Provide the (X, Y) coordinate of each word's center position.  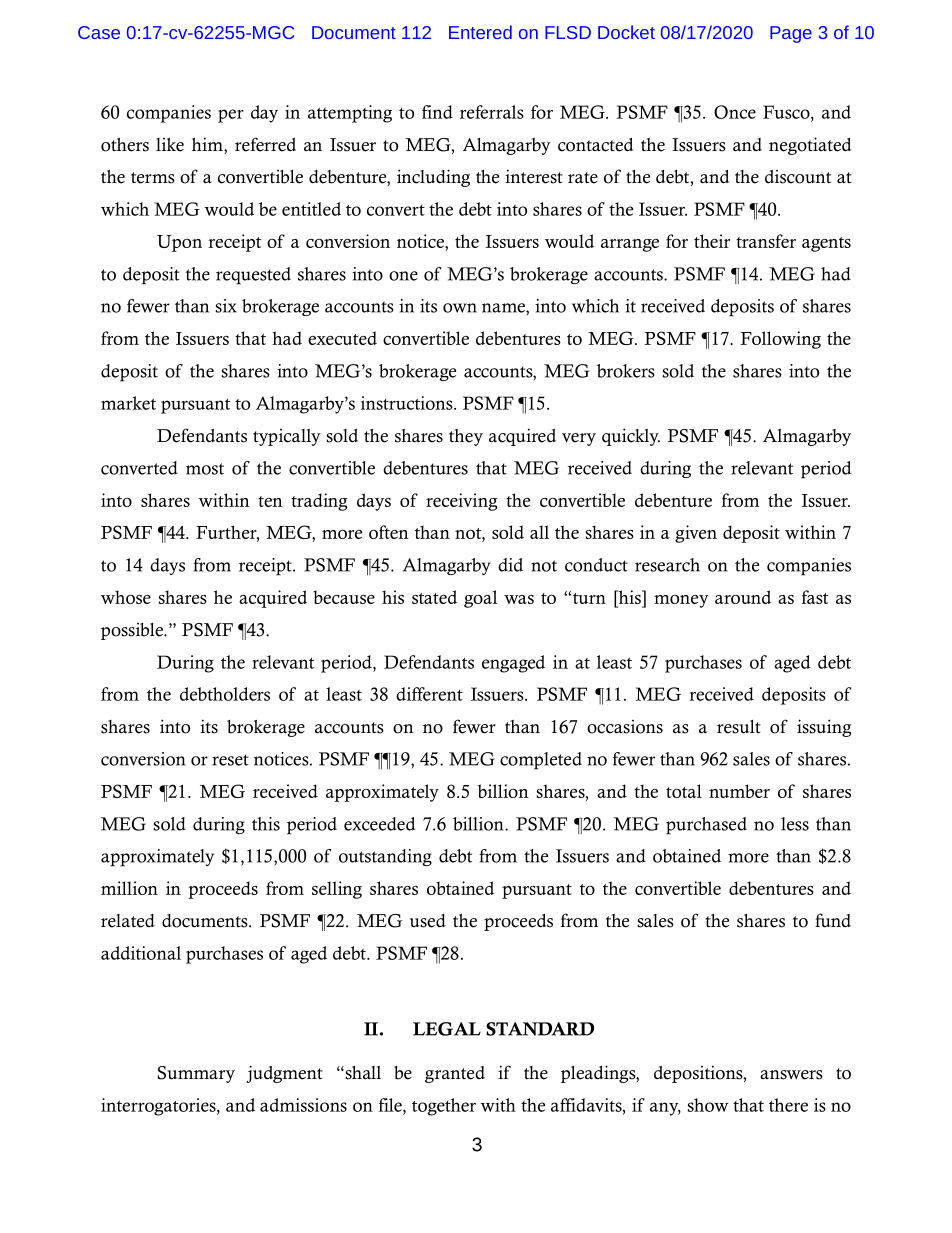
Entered (480, 32)
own (460, 308)
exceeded (379, 824)
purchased (706, 826)
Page (791, 34)
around (743, 597)
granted (455, 1074)
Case (99, 32)
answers (791, 1075)
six (226, 306)
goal (480, 599)
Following (780, 340)
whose (126, 597)
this (266, 824)
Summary (196, 1074)
